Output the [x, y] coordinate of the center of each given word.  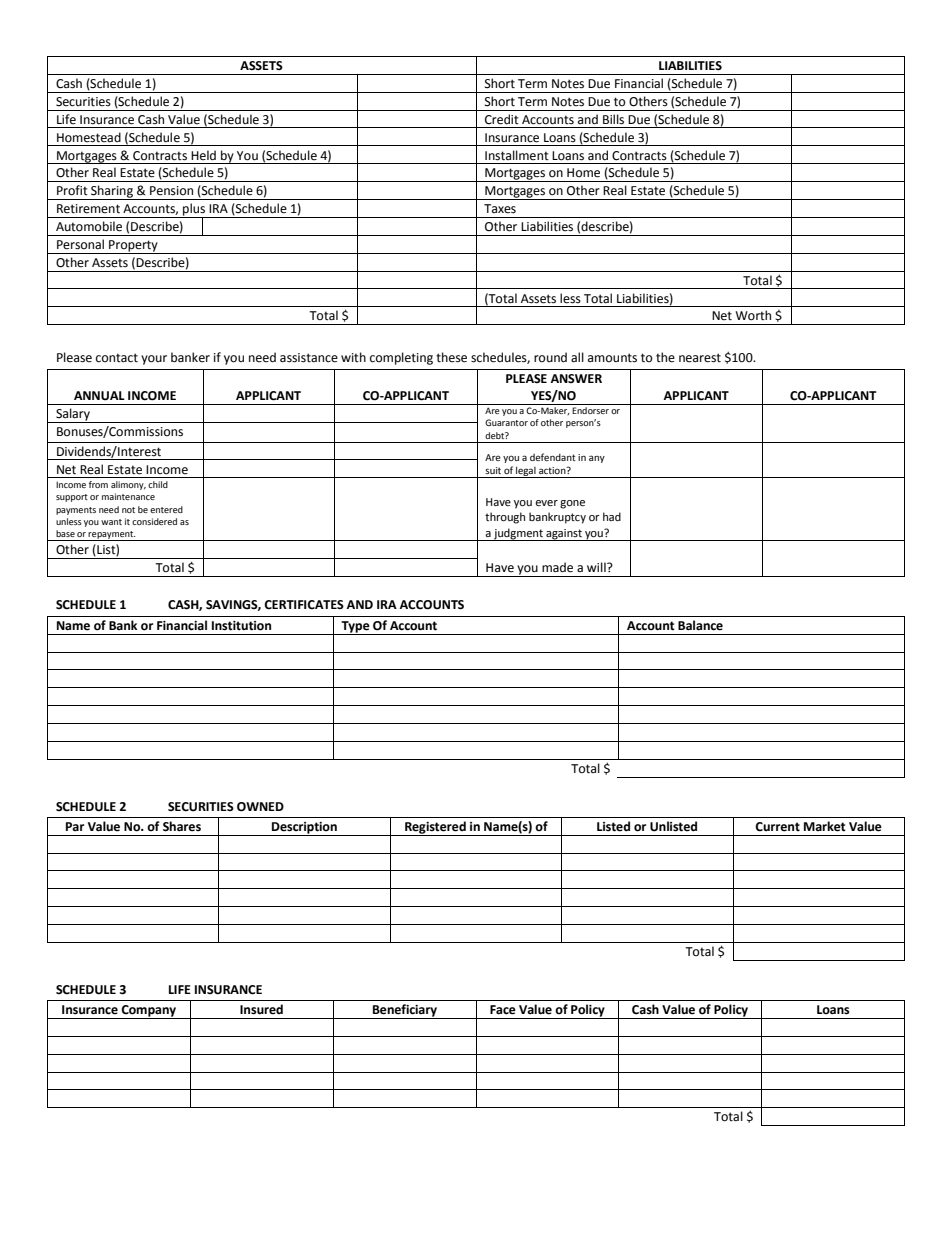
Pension [171, 191]
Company [148, 1012]
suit [493, 470]
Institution [241, 626]
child [158, 484]
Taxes [500, 209]
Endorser [590, 410]
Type [355, 628]
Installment [517, 155]
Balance [700, 625]
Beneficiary [405, 1011]
